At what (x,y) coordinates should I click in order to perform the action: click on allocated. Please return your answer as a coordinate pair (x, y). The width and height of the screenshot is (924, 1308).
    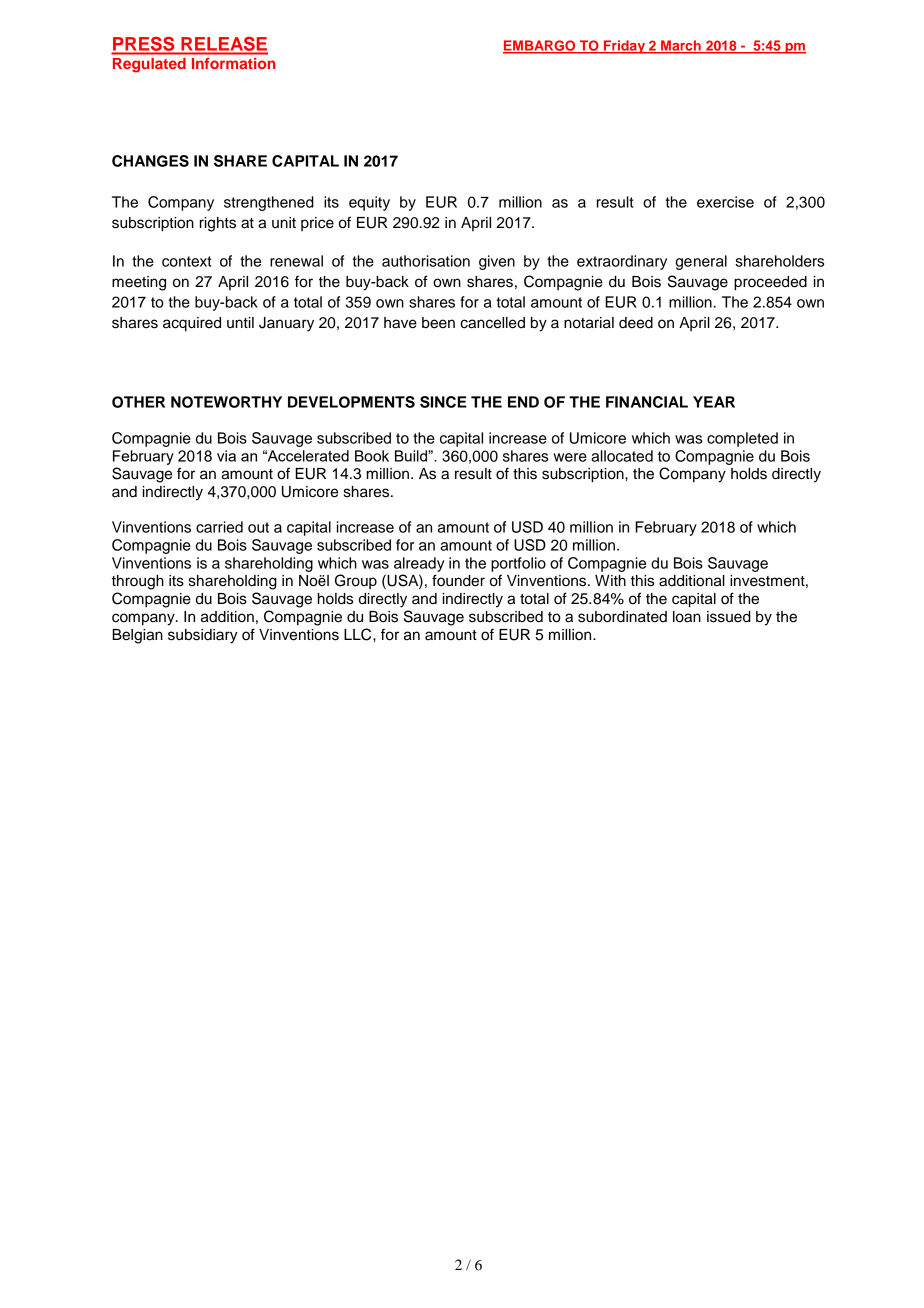
    Looking at the image, I should click on (622, 456).
